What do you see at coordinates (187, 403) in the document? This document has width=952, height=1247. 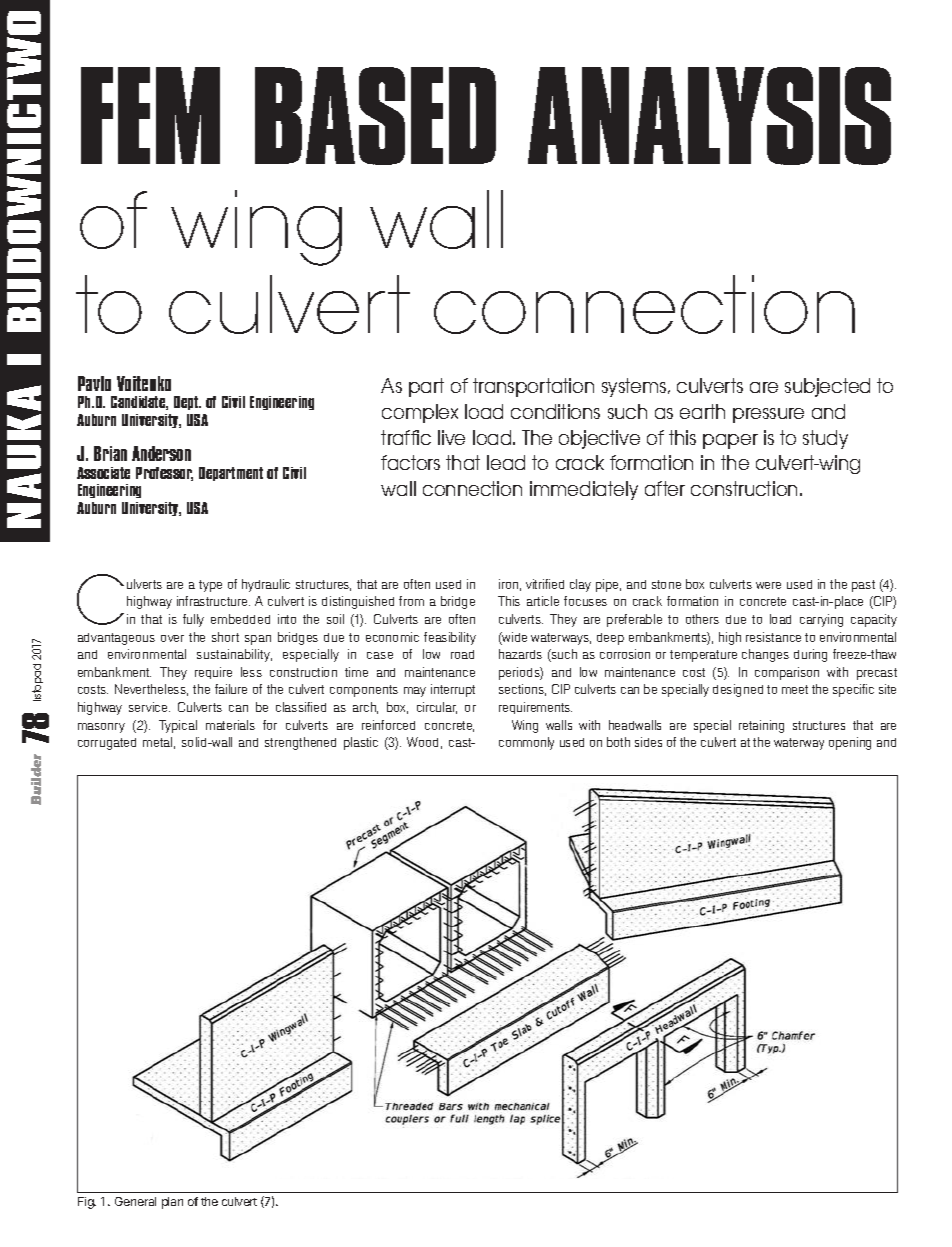 I see `Dept` at bounding box center [187, 403].
